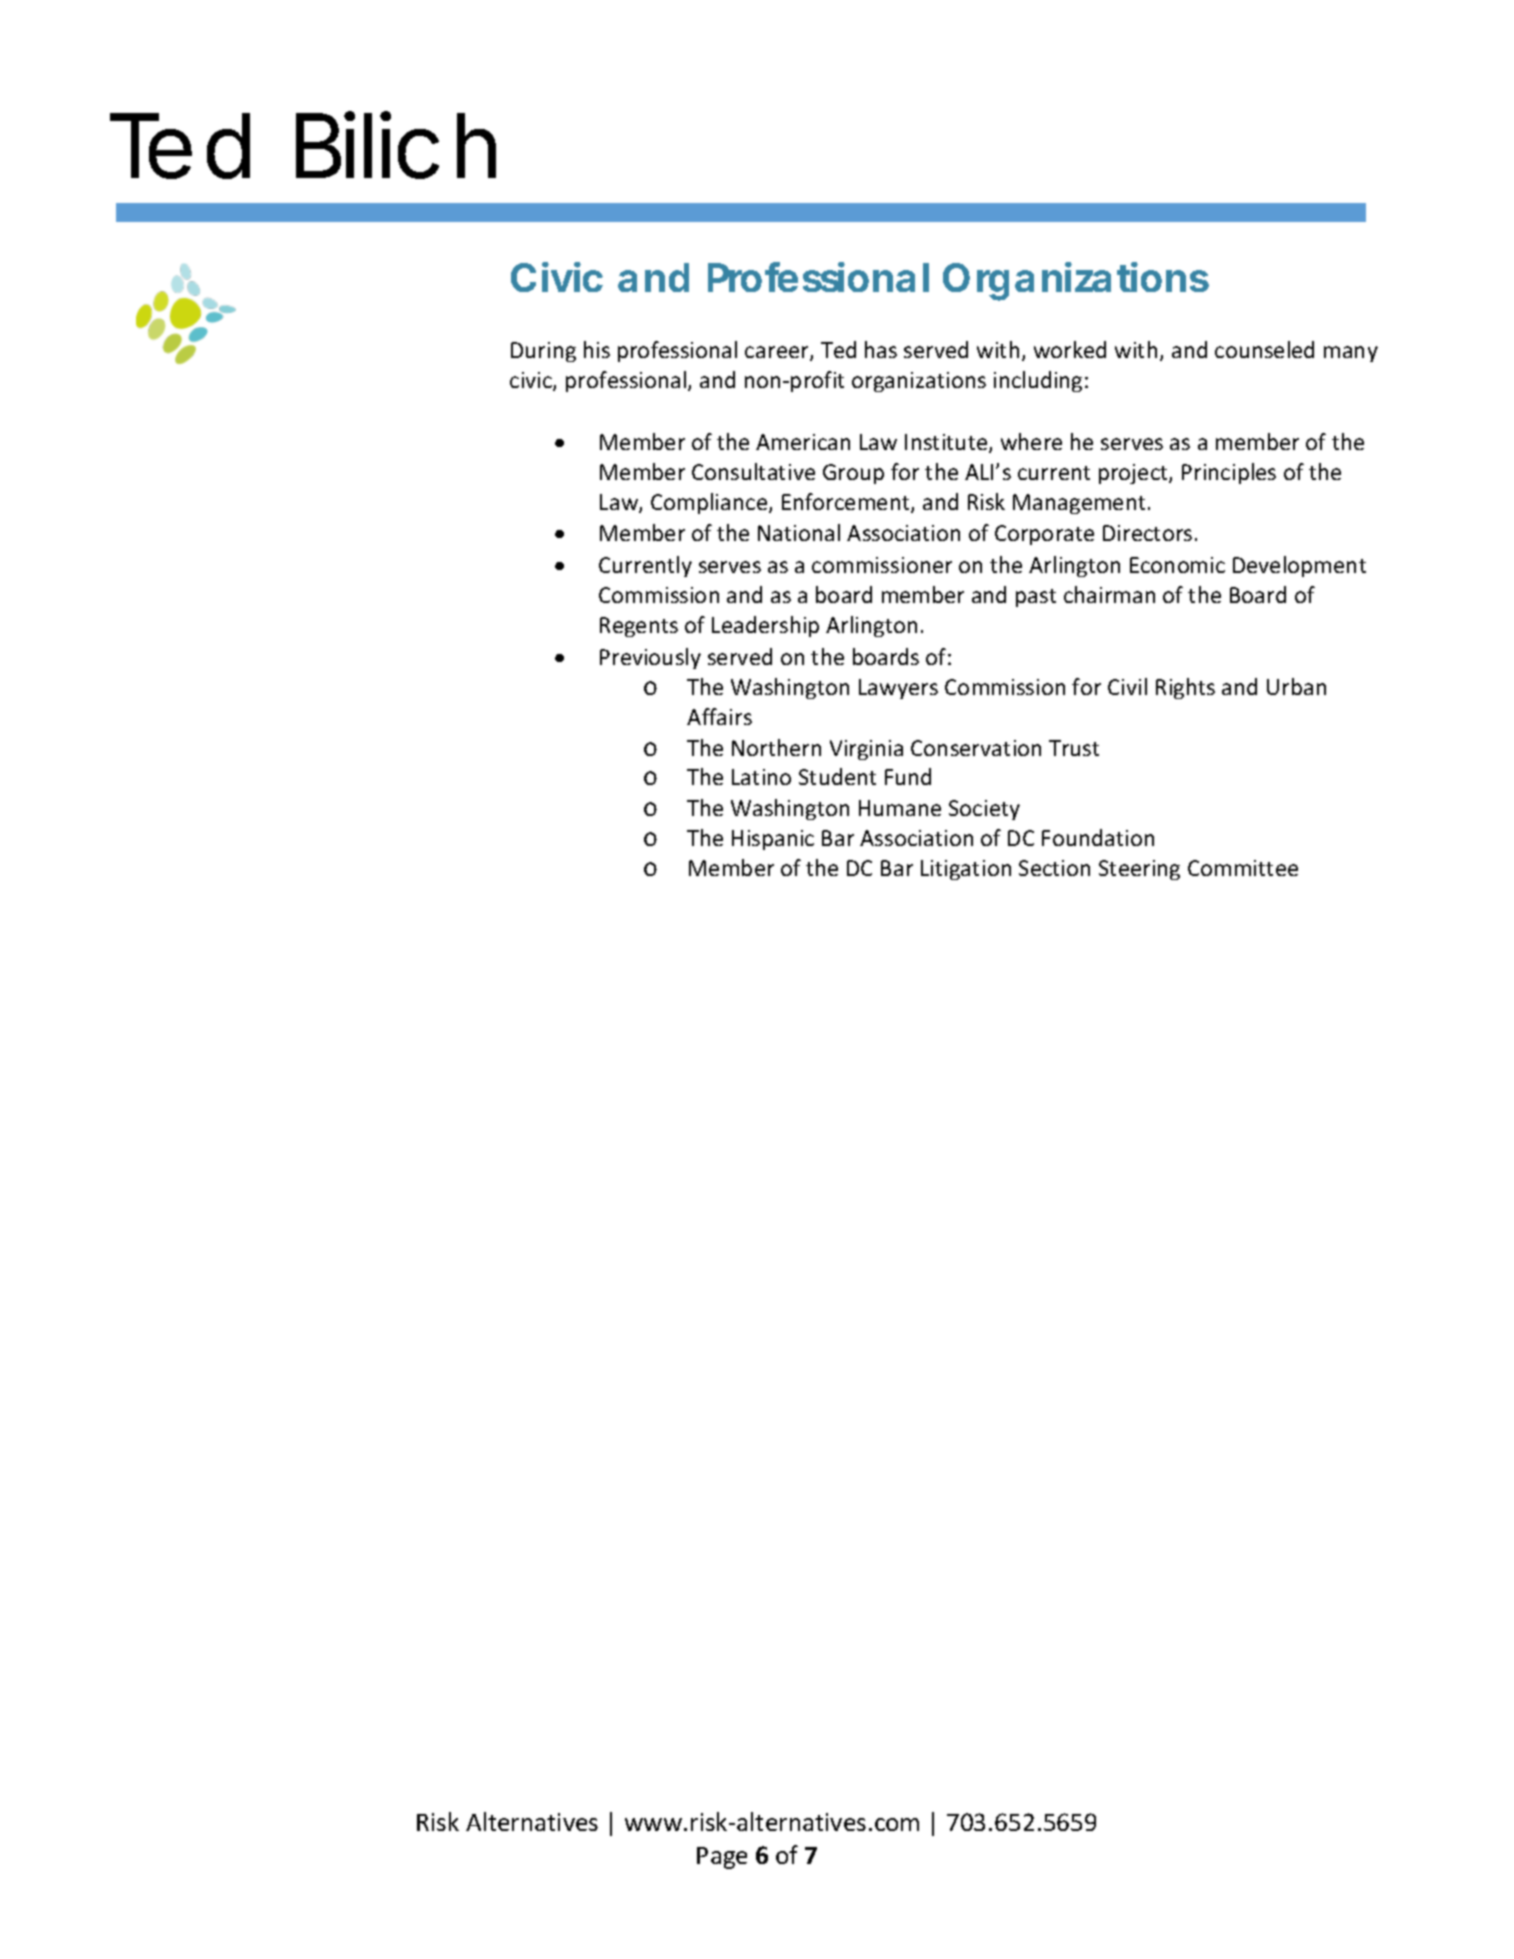  Describe the element at coordinates (773, 840) in the document. I see `Hispanic` at that location.
